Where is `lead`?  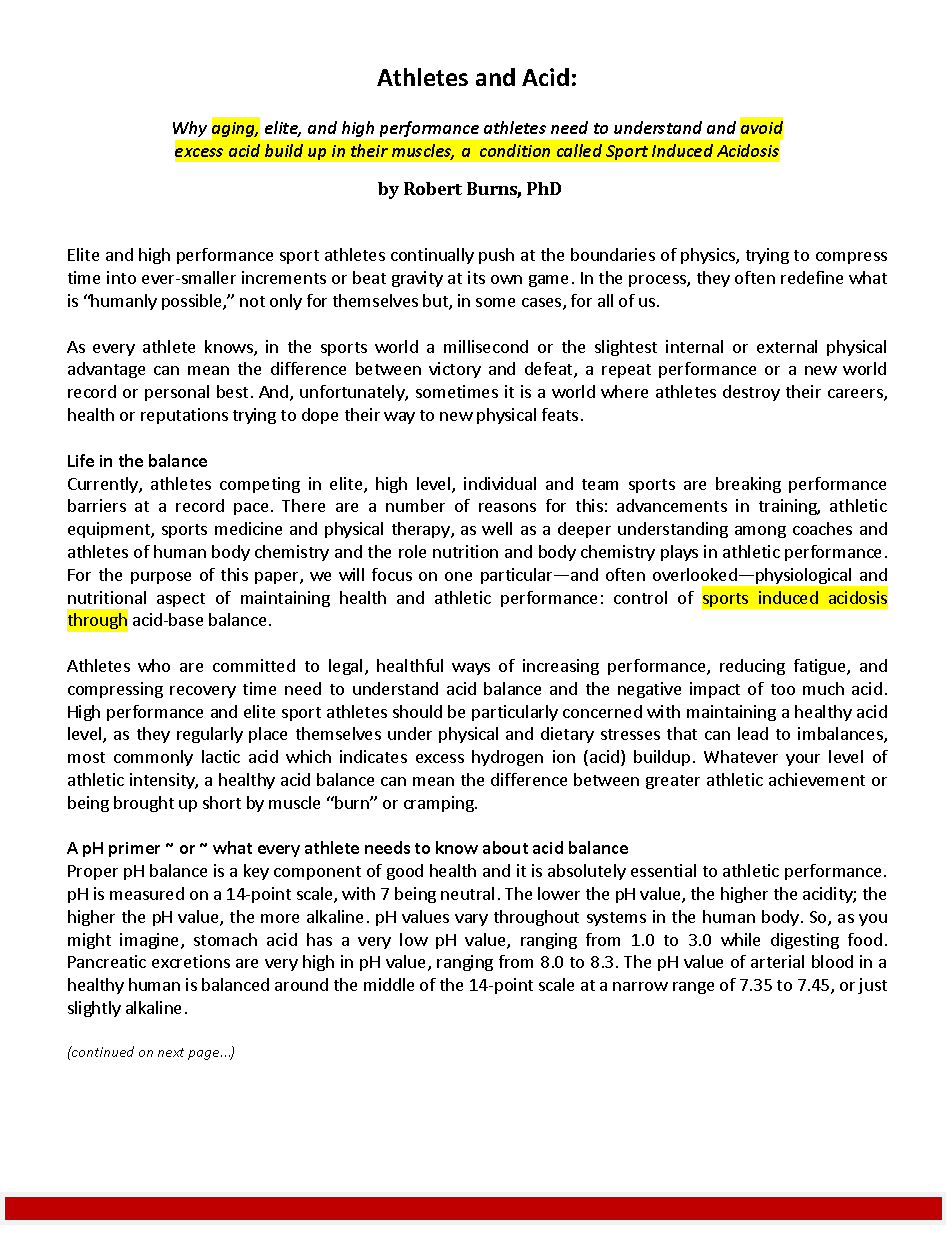
lead is located at coordinates (753, 733).
